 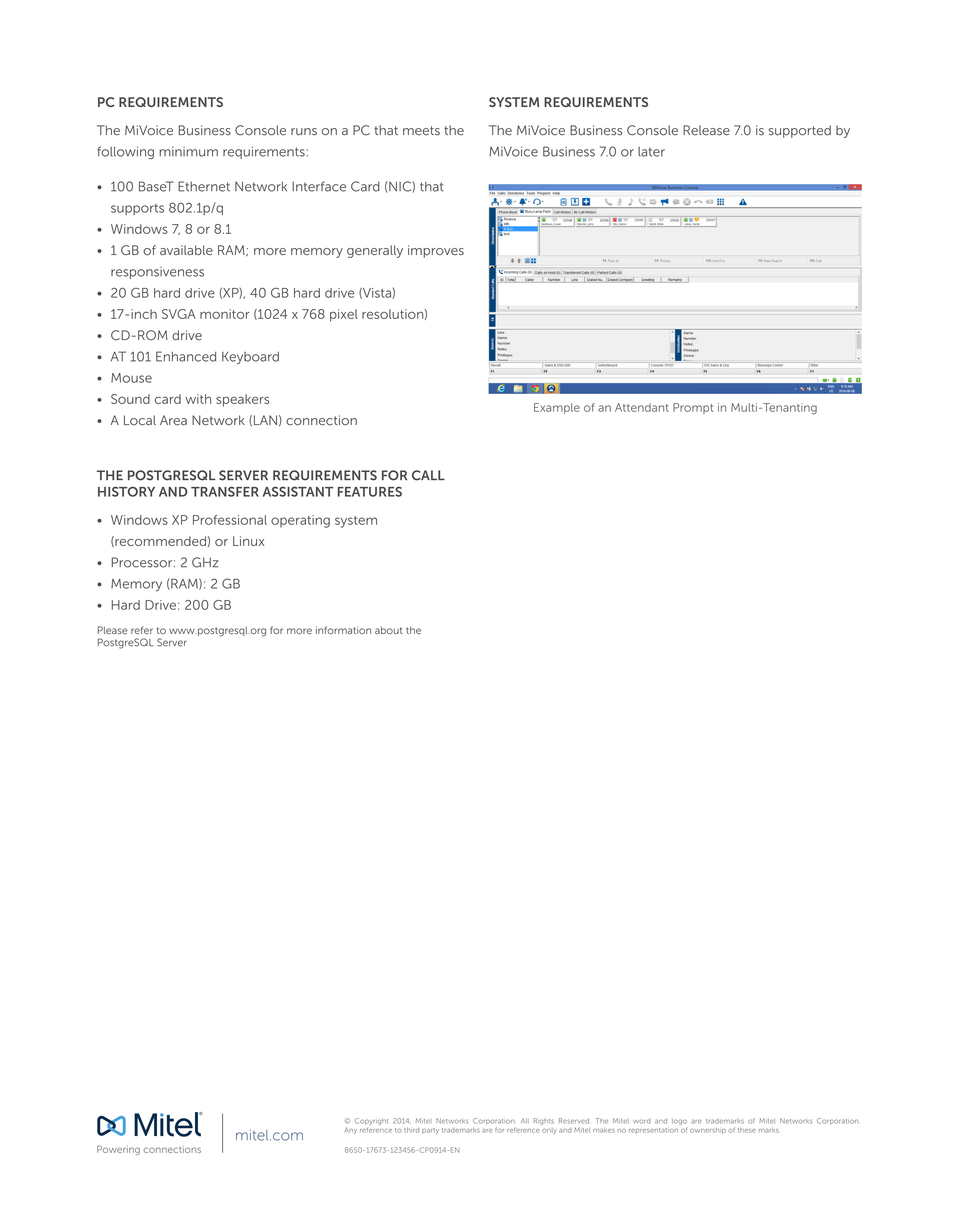 What do you see at coordinates (113, 630) in the screenshot?
I see `Please` at bounding box center [113, 630].
